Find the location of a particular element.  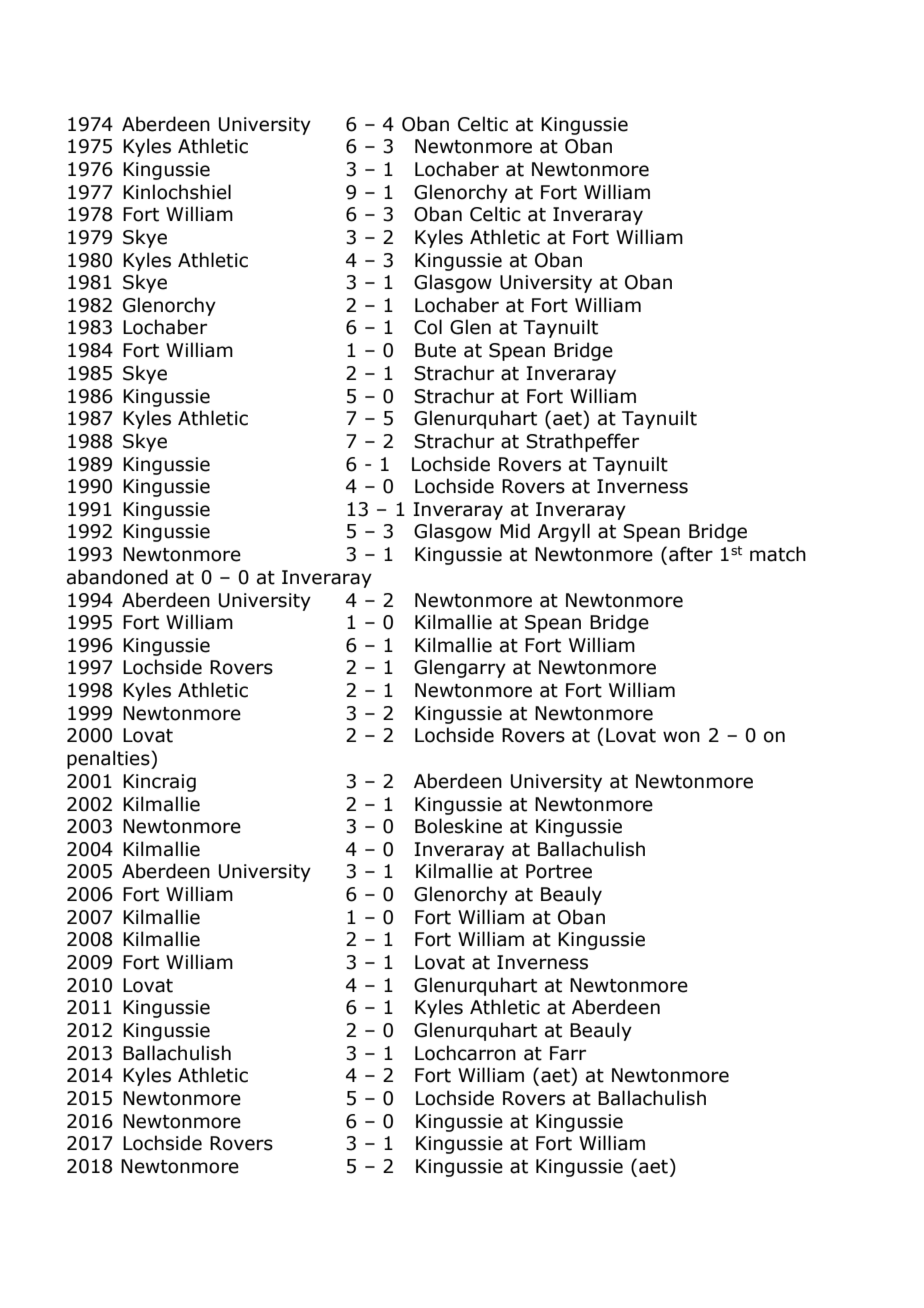

abandoned is located at coordinates (117, 577).
